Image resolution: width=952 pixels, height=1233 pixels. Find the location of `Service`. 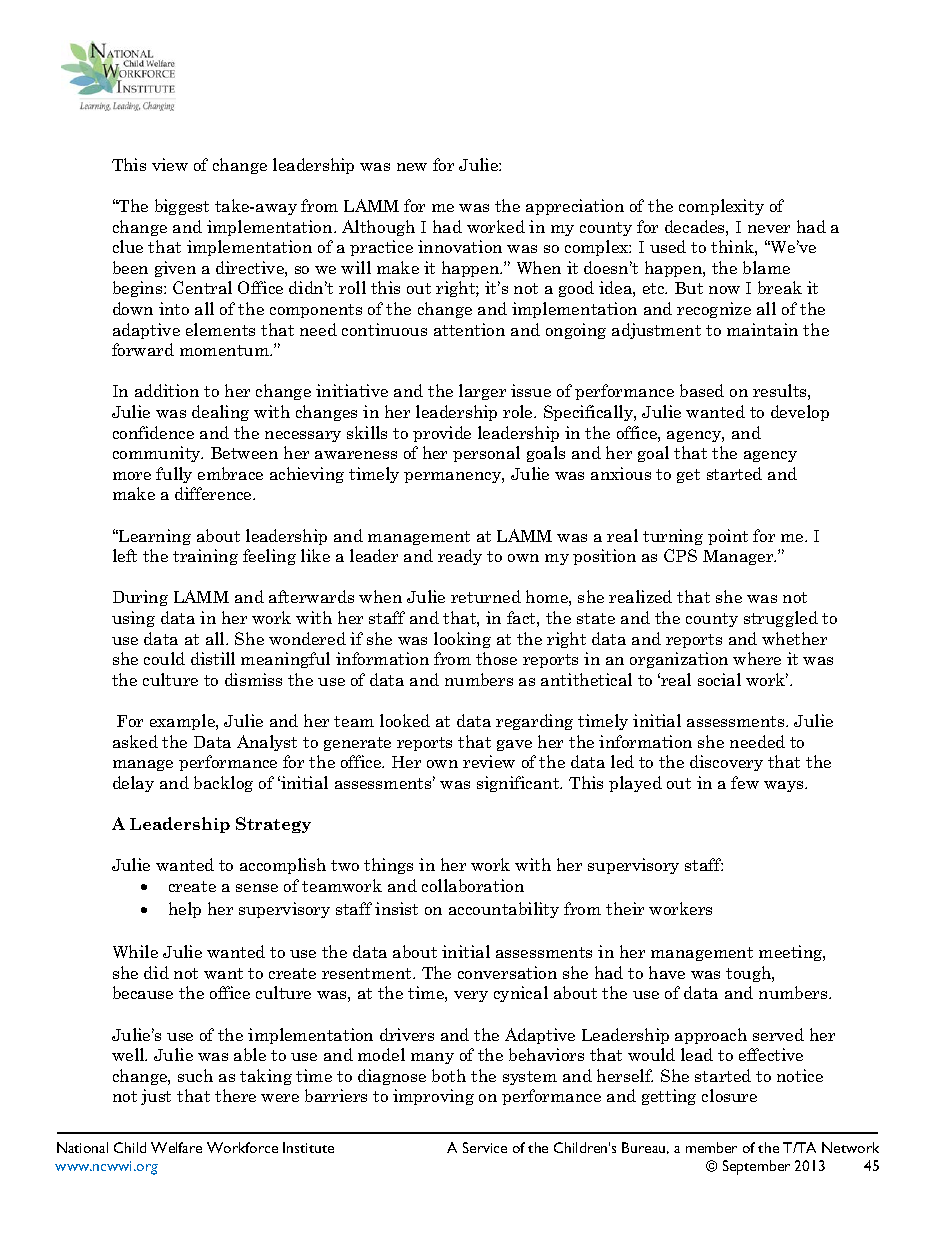

Service is located at coordinates (485, 1147).
